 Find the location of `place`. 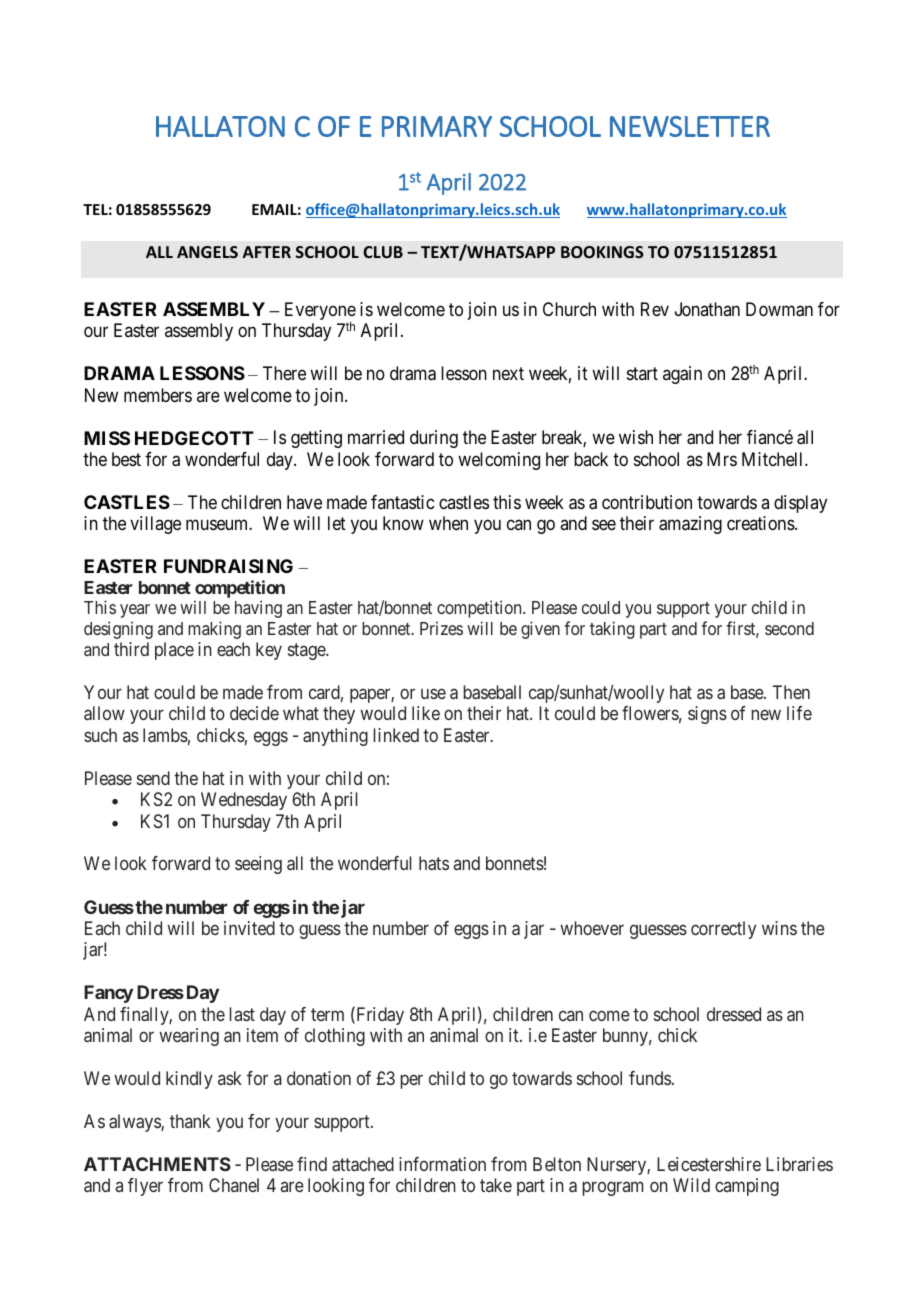

place is located at coordinates (174, 651).
